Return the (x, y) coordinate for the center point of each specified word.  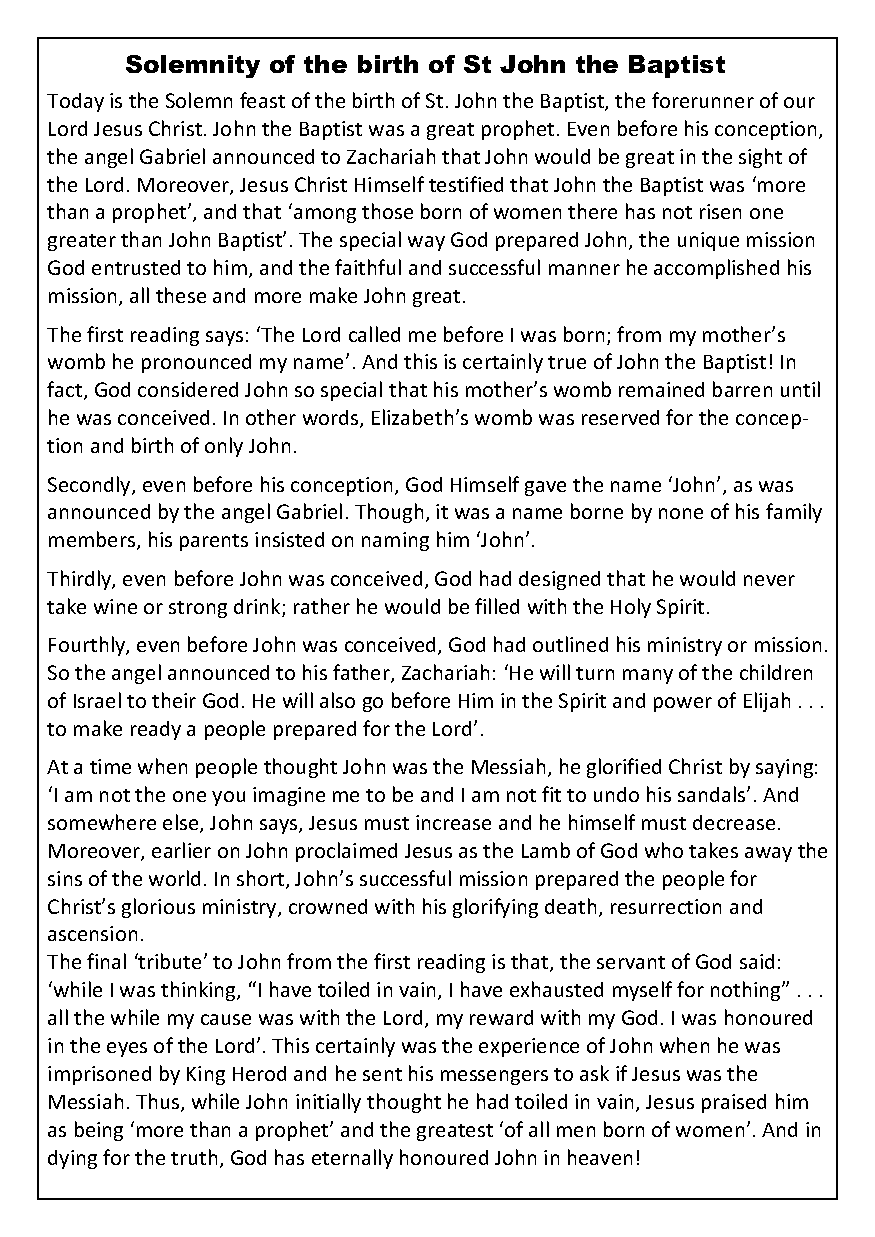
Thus (159, 1102)
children (776, 672)
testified (466, 184)
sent (382, 1074)
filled (497, 606)
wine (115, 606)
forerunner (703, 100)
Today (75, 102)
